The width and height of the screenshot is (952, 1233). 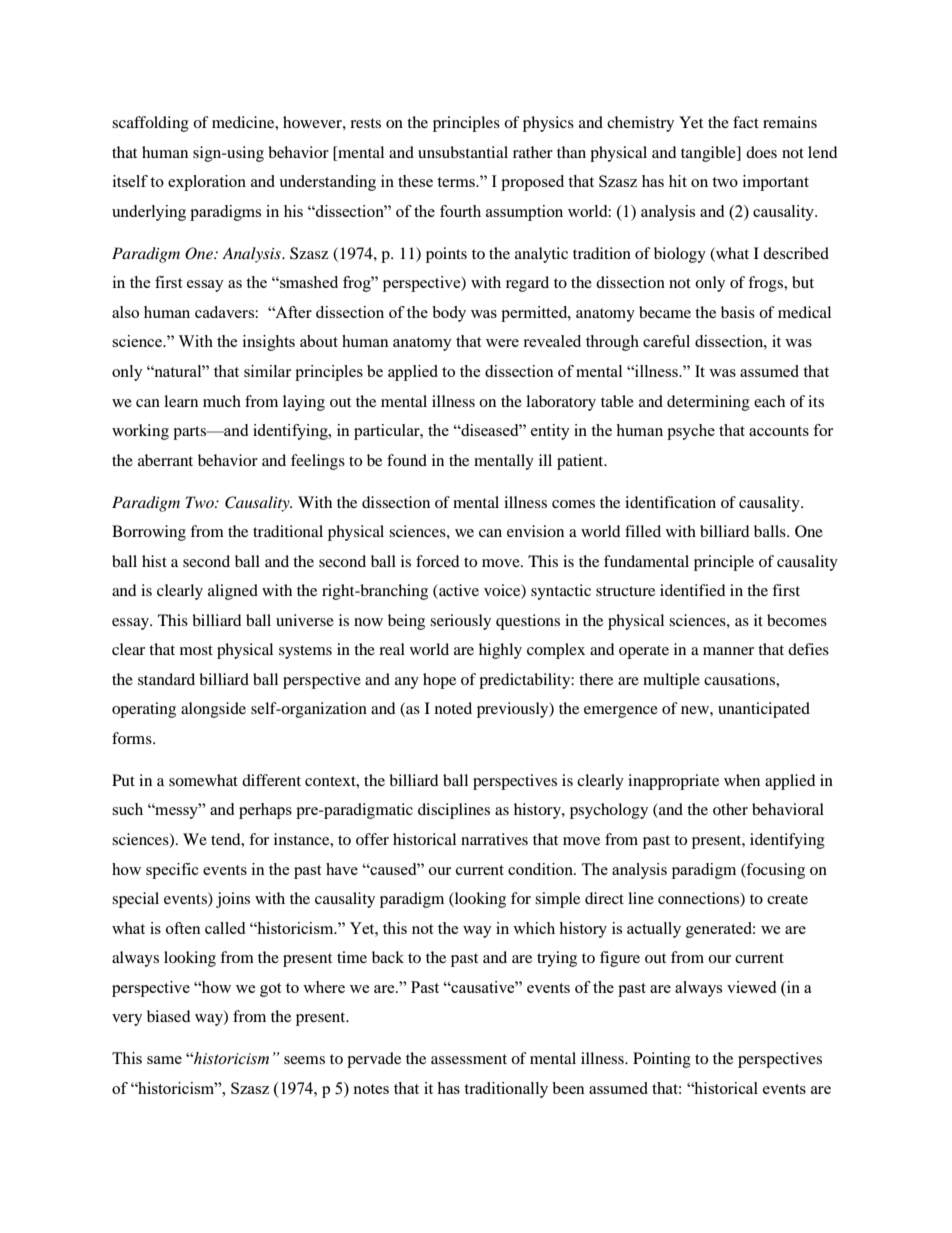 I want to click on aligned, so click(x=233, y=592).
